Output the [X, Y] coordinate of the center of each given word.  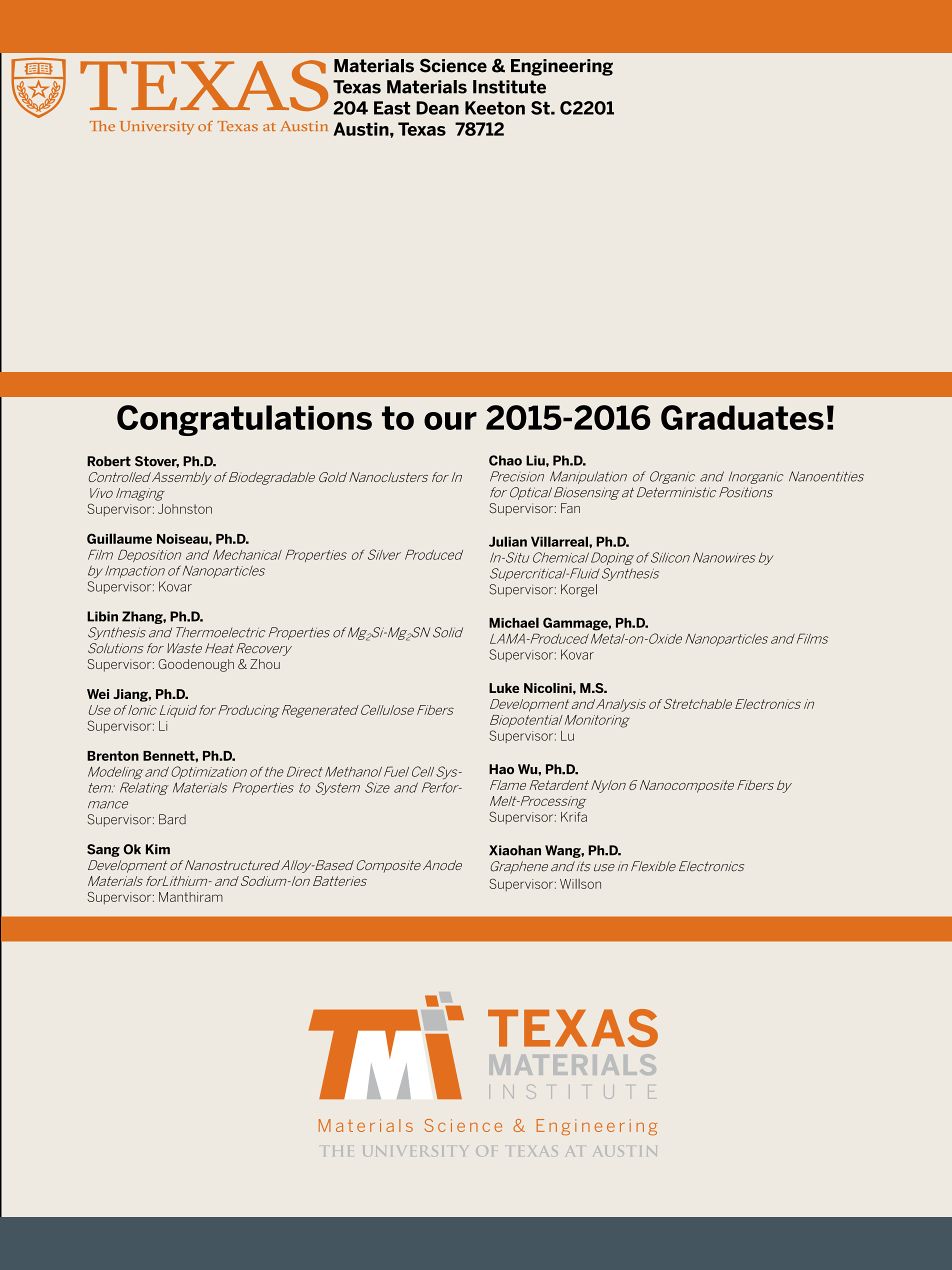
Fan [570, 508]
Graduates [742, 417]
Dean [437, 108]
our [450, 421]
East [392, 108]
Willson [580, 884]
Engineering [562, 67]
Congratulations [244, 420]
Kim [158, 849]
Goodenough [196, 665]
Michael [514, 622]
